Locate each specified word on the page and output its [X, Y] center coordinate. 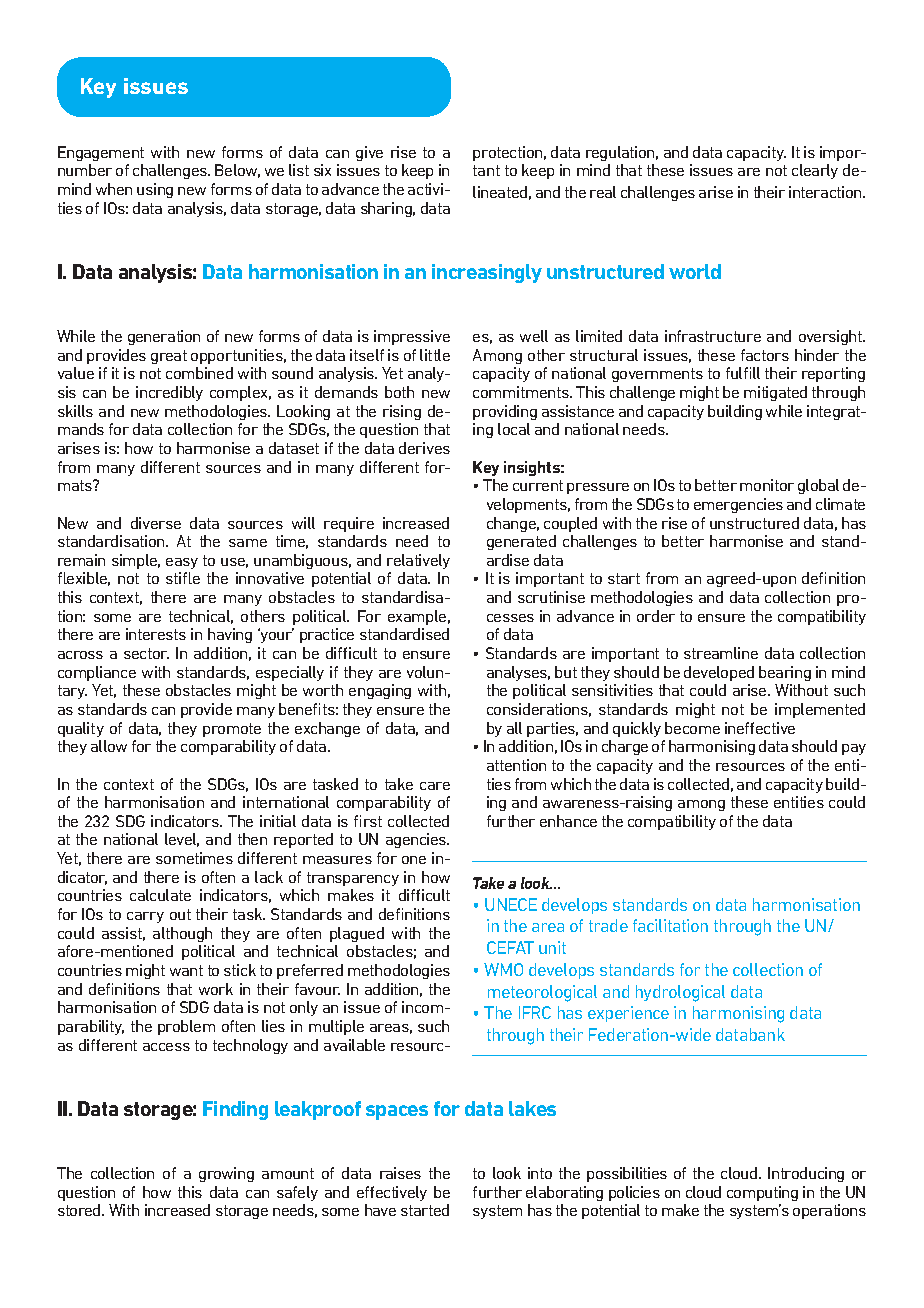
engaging [380, 691]
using [155, 190]
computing [762, 1193]
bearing [785, 673]
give [369, 153]
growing [226, 1174]
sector [146, 653]
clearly [815, 171]
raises [400, 1173]
